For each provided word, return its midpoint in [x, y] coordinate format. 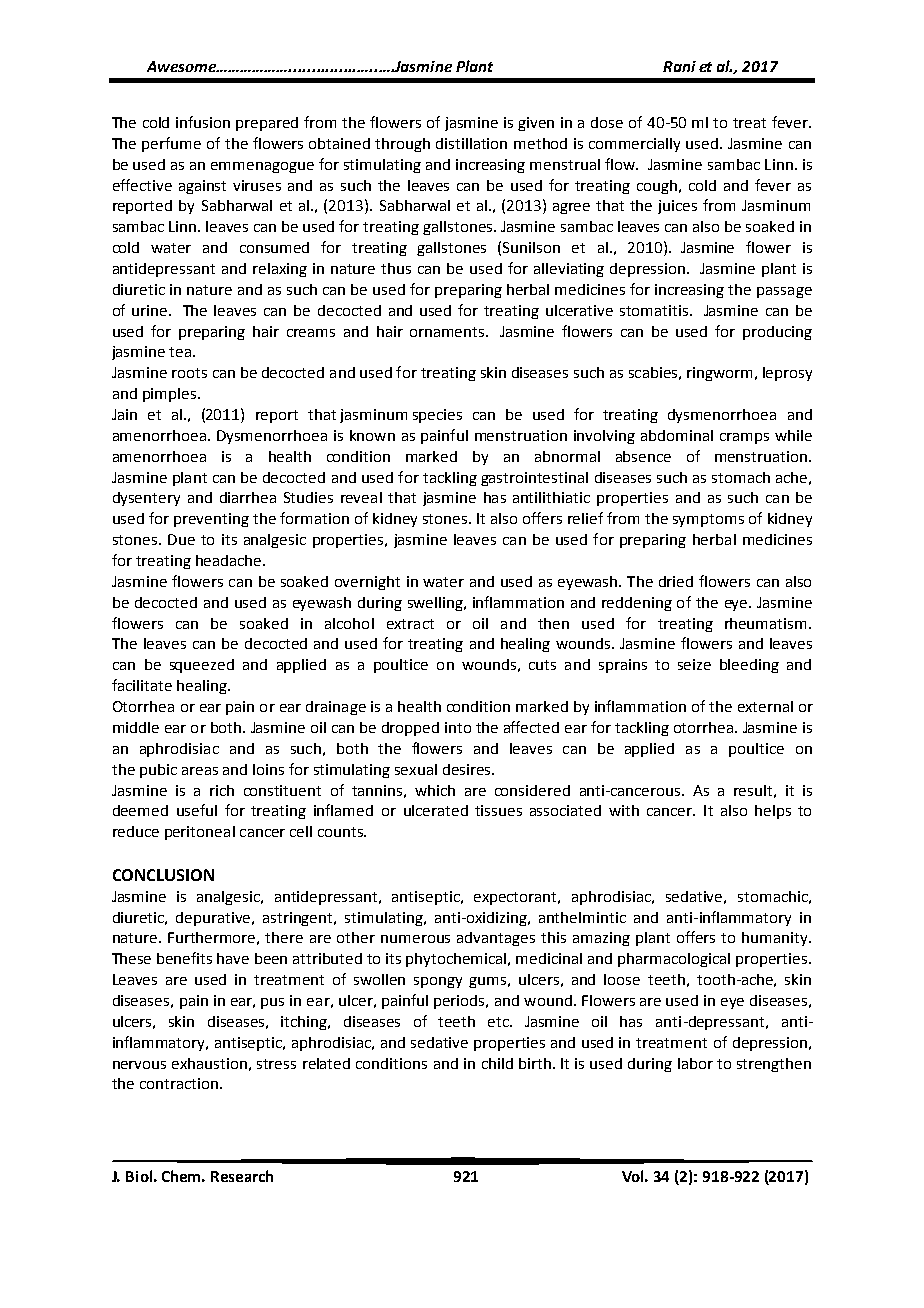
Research [242, 1176]
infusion [203, 122]
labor [695, 1063]
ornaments [448, 332]
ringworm [719, 374]
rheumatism [765, 623]
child [497, 1063]
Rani [679, 66]
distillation [471, 143]
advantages [496, 939]
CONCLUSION [163, 875]
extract [410, 624]
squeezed [202, 666]
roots [189, 373]
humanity [776, 939]
